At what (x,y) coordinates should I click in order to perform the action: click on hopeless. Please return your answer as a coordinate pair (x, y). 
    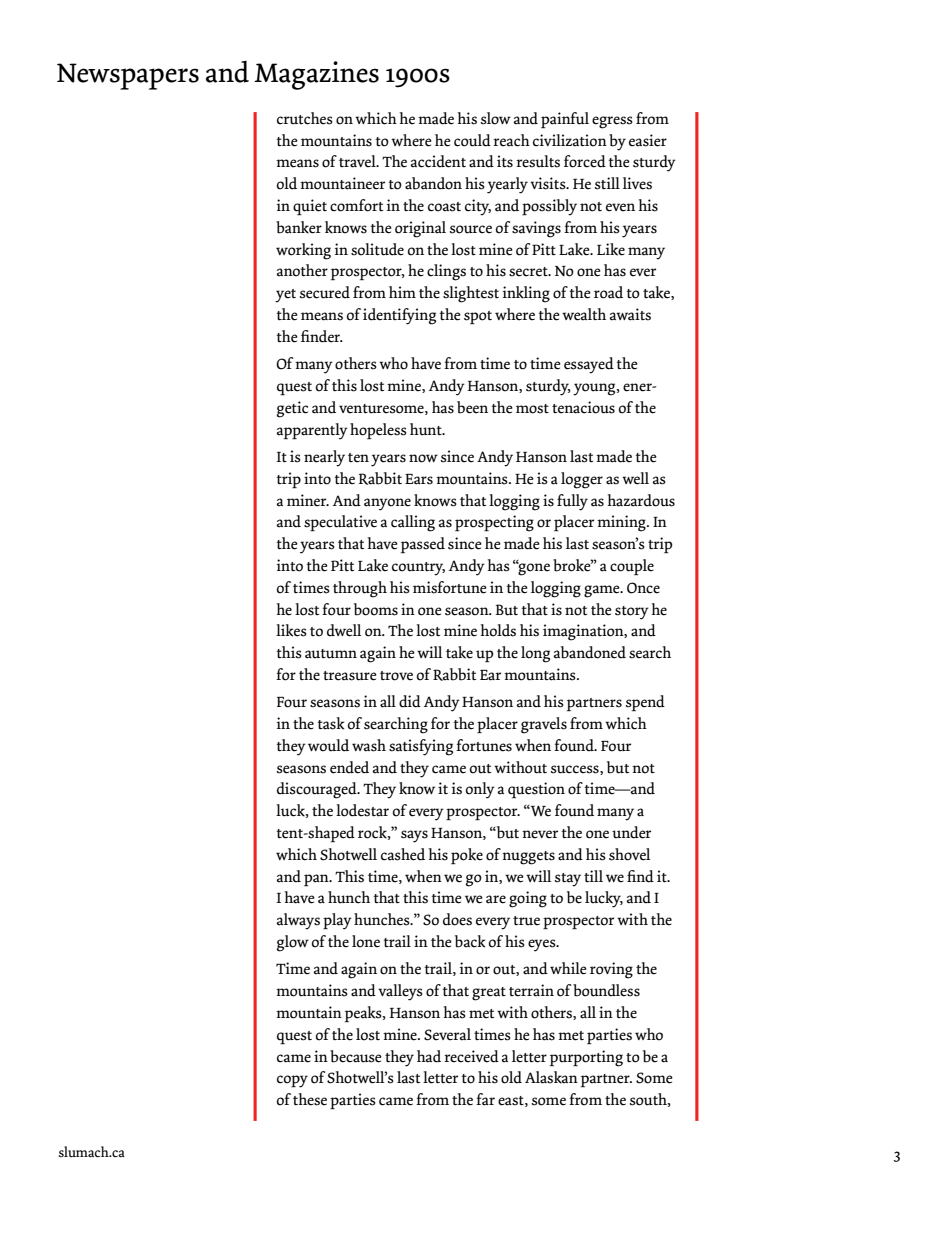
    Looking at the image, I should click on (378, 431).
